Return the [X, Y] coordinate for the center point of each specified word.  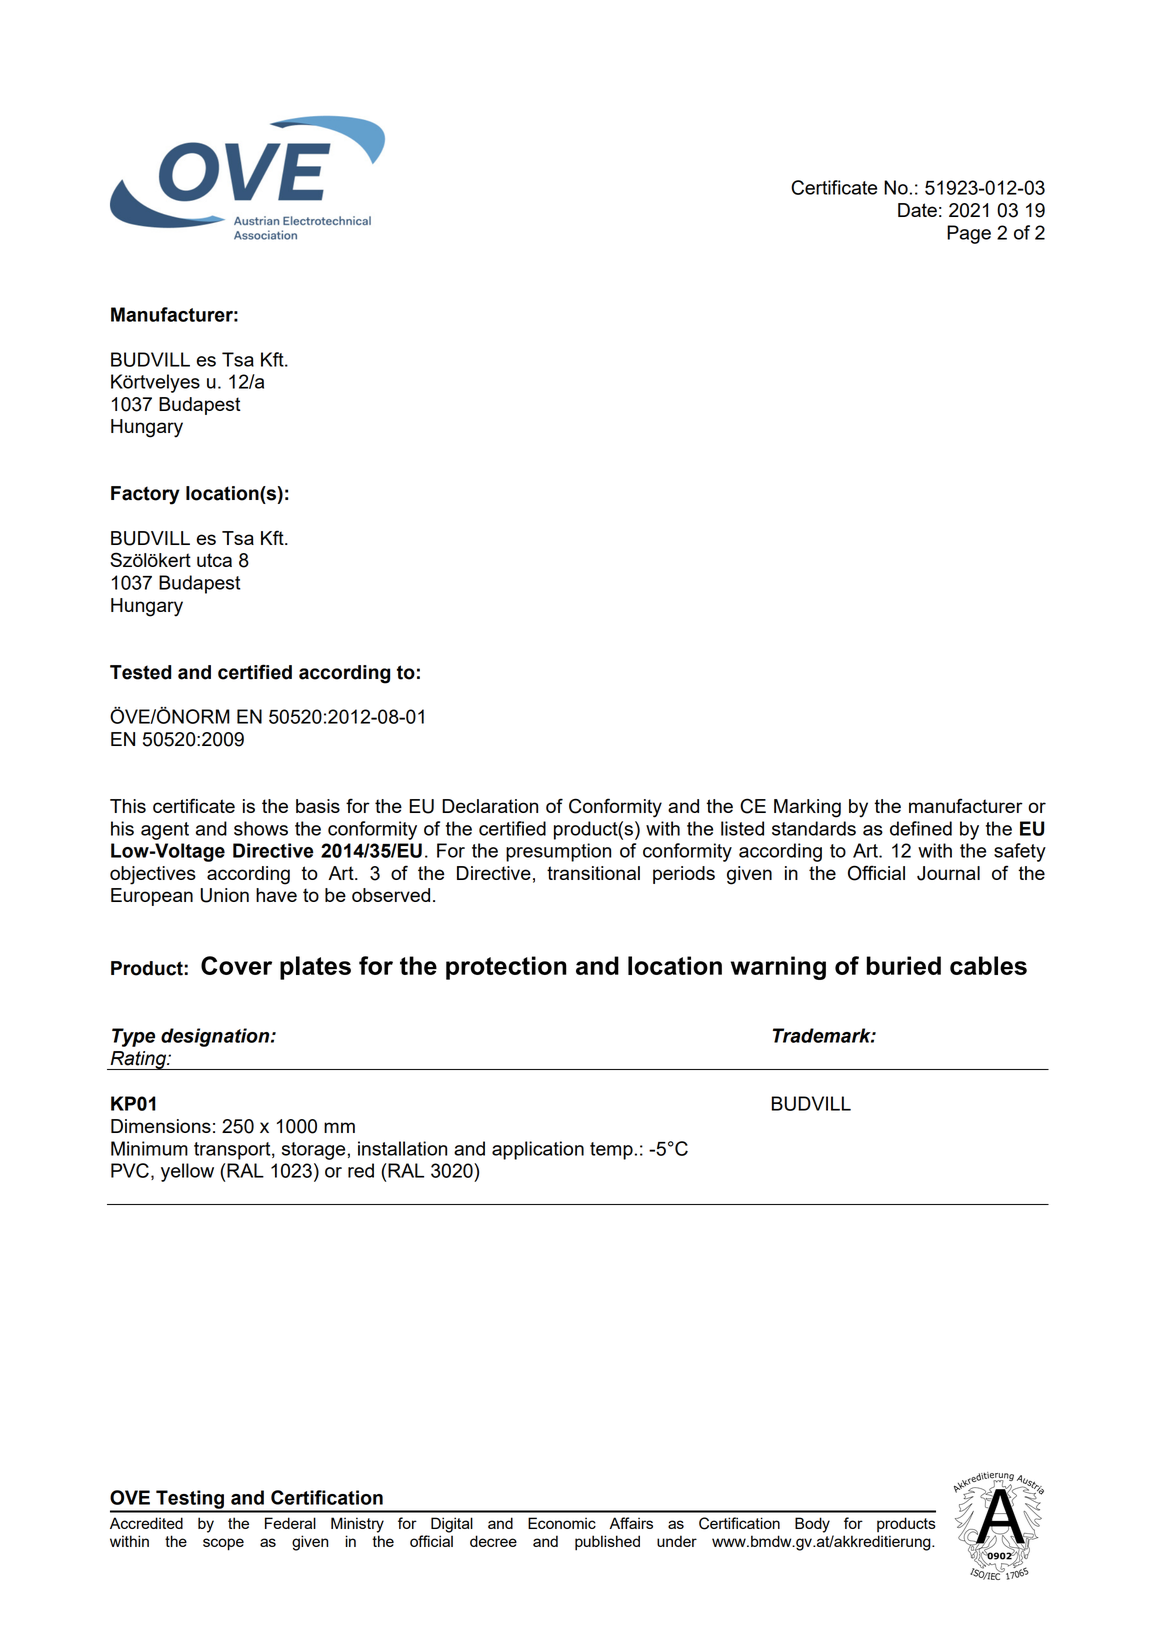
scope [223, 1544]
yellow [187, 1172]
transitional [593, 873]
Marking [807, 808]
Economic [562, 1523]
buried [904, 965]
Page [969, 234]
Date [917, 210]
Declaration [490, 806]
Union [224, 895]
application [538, 1150]
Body [812, 1525]
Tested [140, 672]
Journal [948, 873]
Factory [145, 495]
